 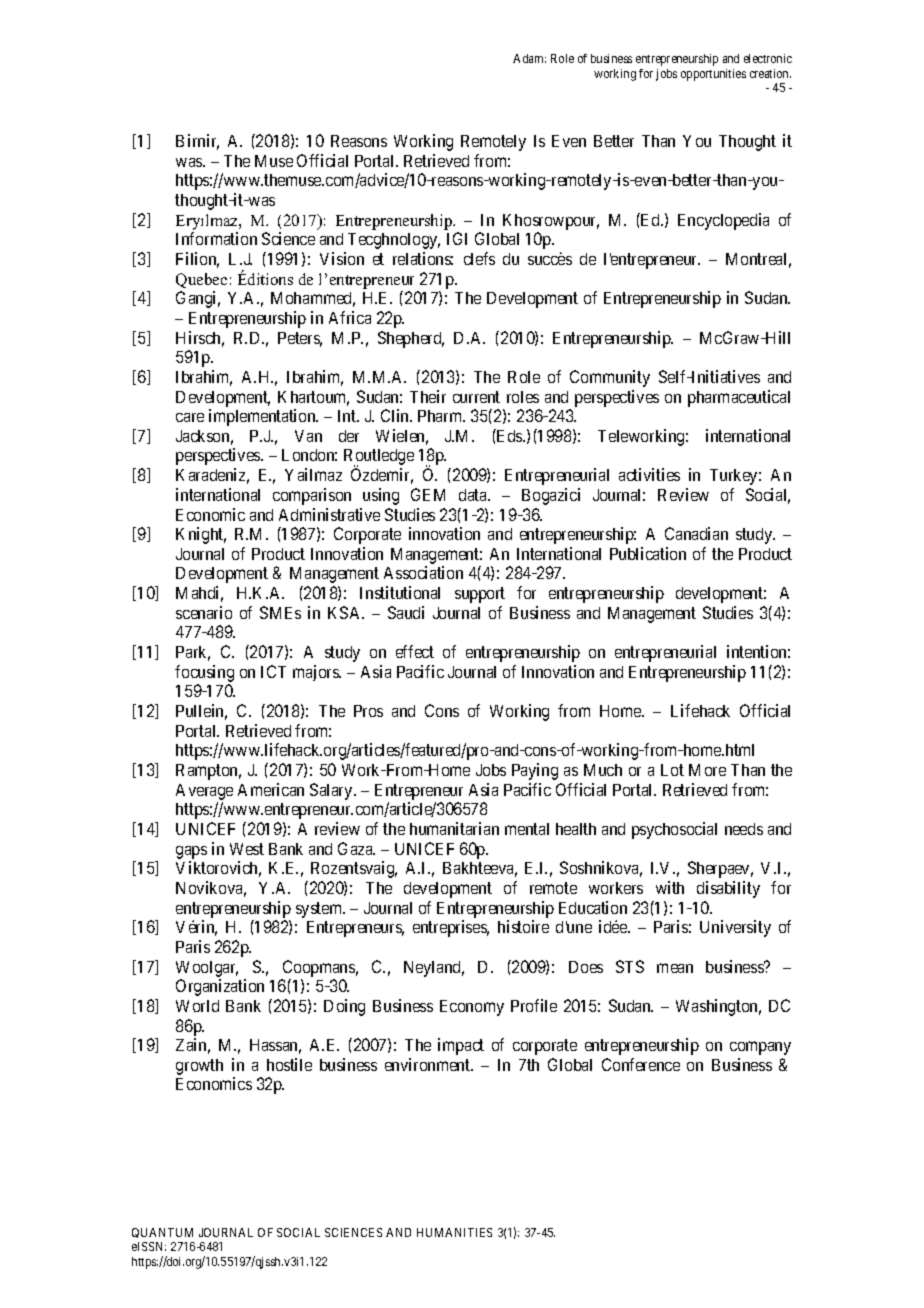 I want to click on Conference, so click(x=641, y=1064).
